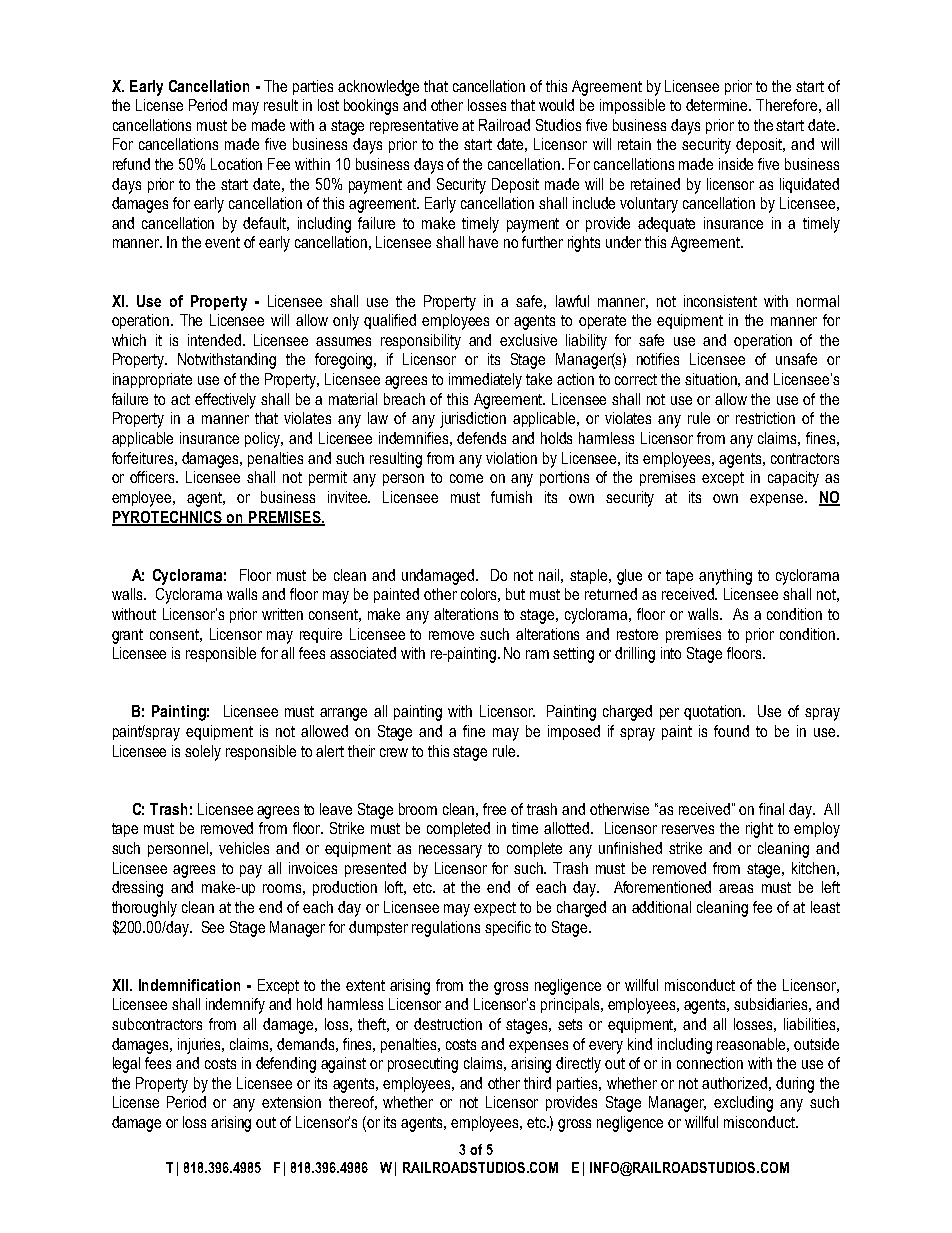  Describe the element at coordinates (414, 126) in the screenshot. I see `representative` at that location.
